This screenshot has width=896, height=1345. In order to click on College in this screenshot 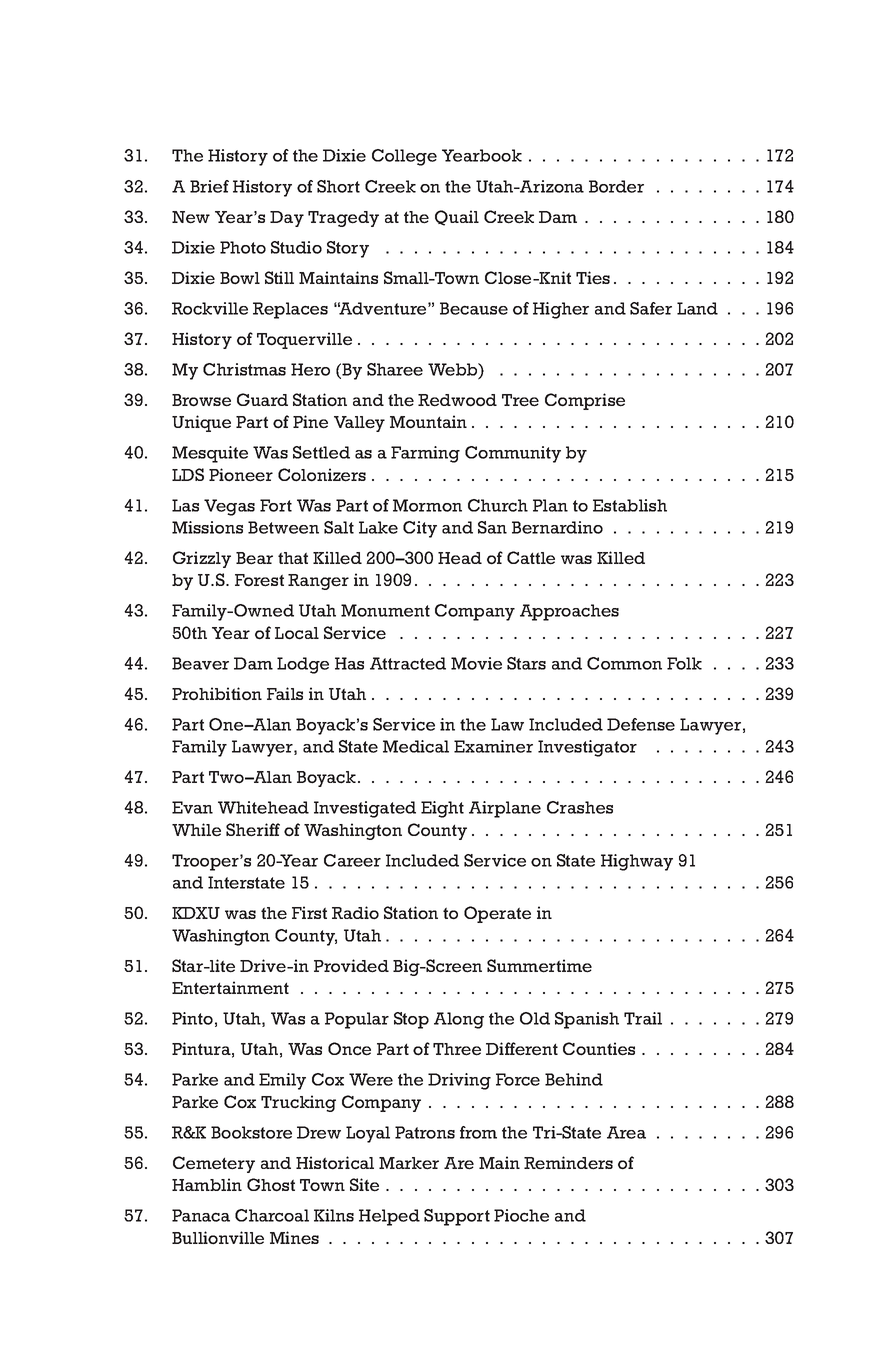, I will do `click(404, 157)`.
